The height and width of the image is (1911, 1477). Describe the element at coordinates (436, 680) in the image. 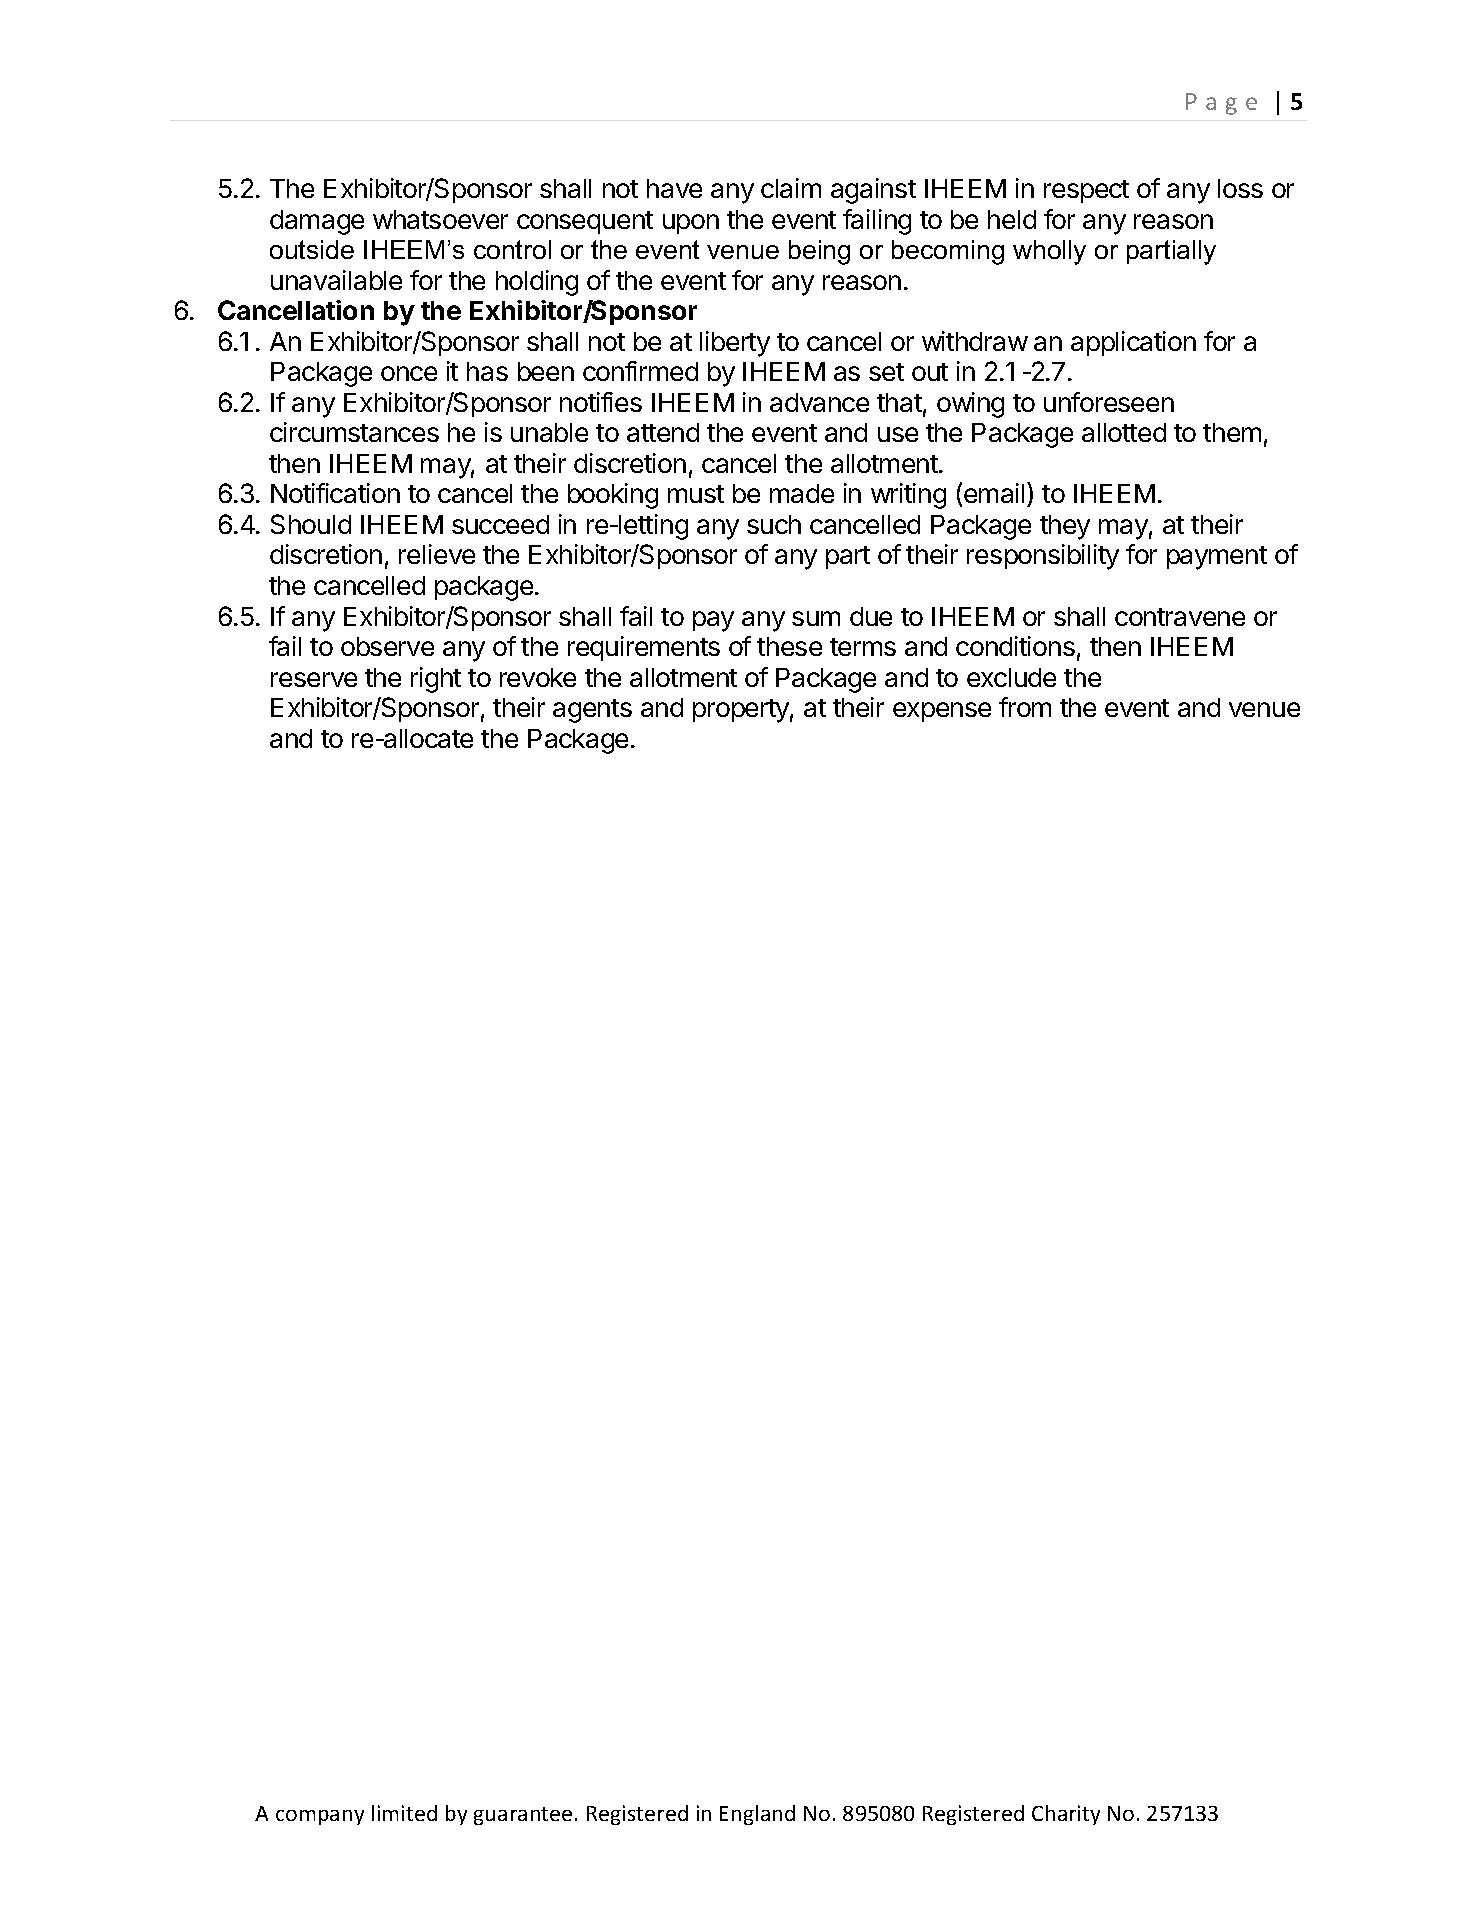

I see `right` at that location.
